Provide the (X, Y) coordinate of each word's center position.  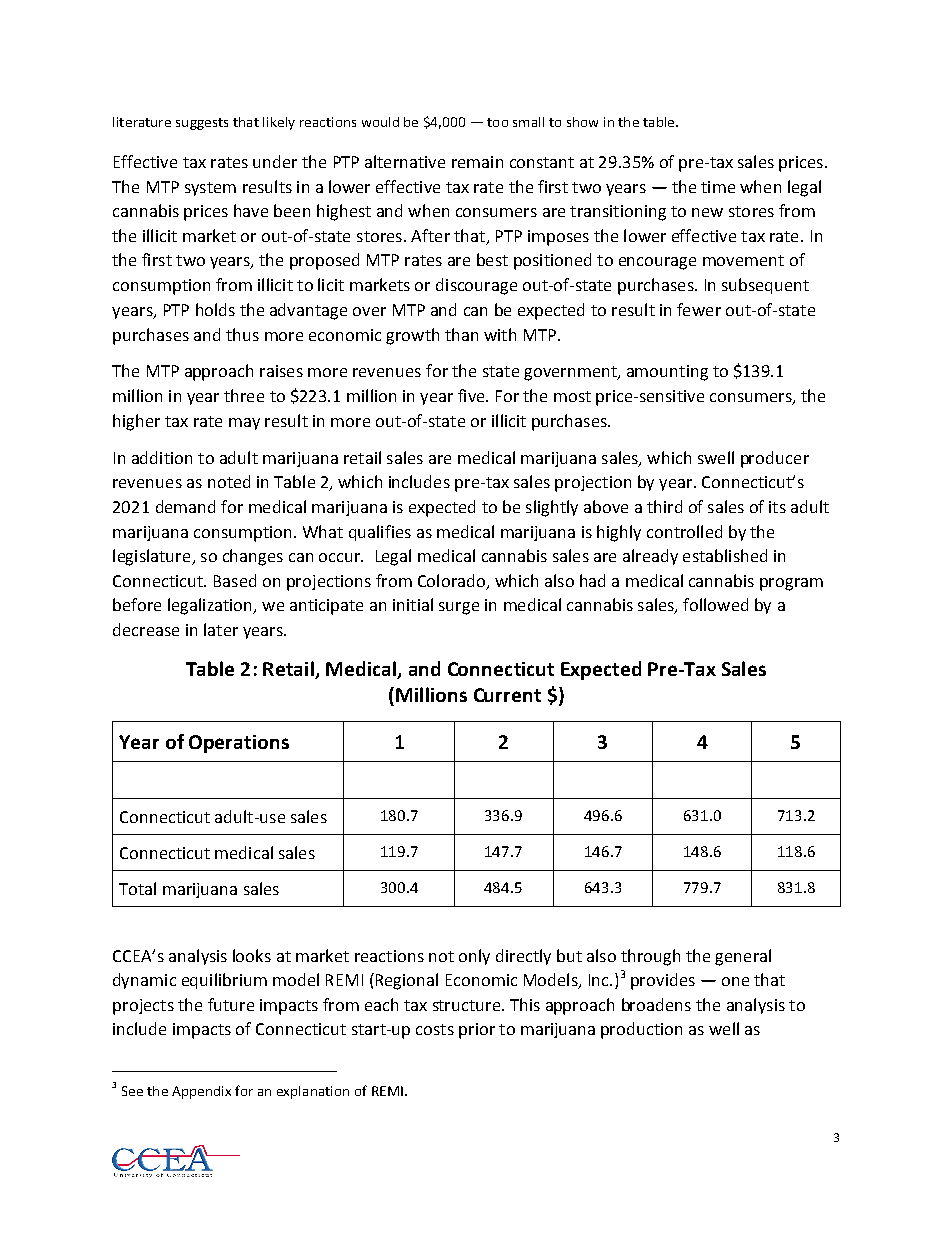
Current (507, 695)
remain (477, 162)
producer (775, 459)
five (472, 395)
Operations (239, 744)
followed (715, 604)
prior (477, 1031)
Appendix (201, 1092)
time (718, 187)
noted (229, 481)
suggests (202, 124)
